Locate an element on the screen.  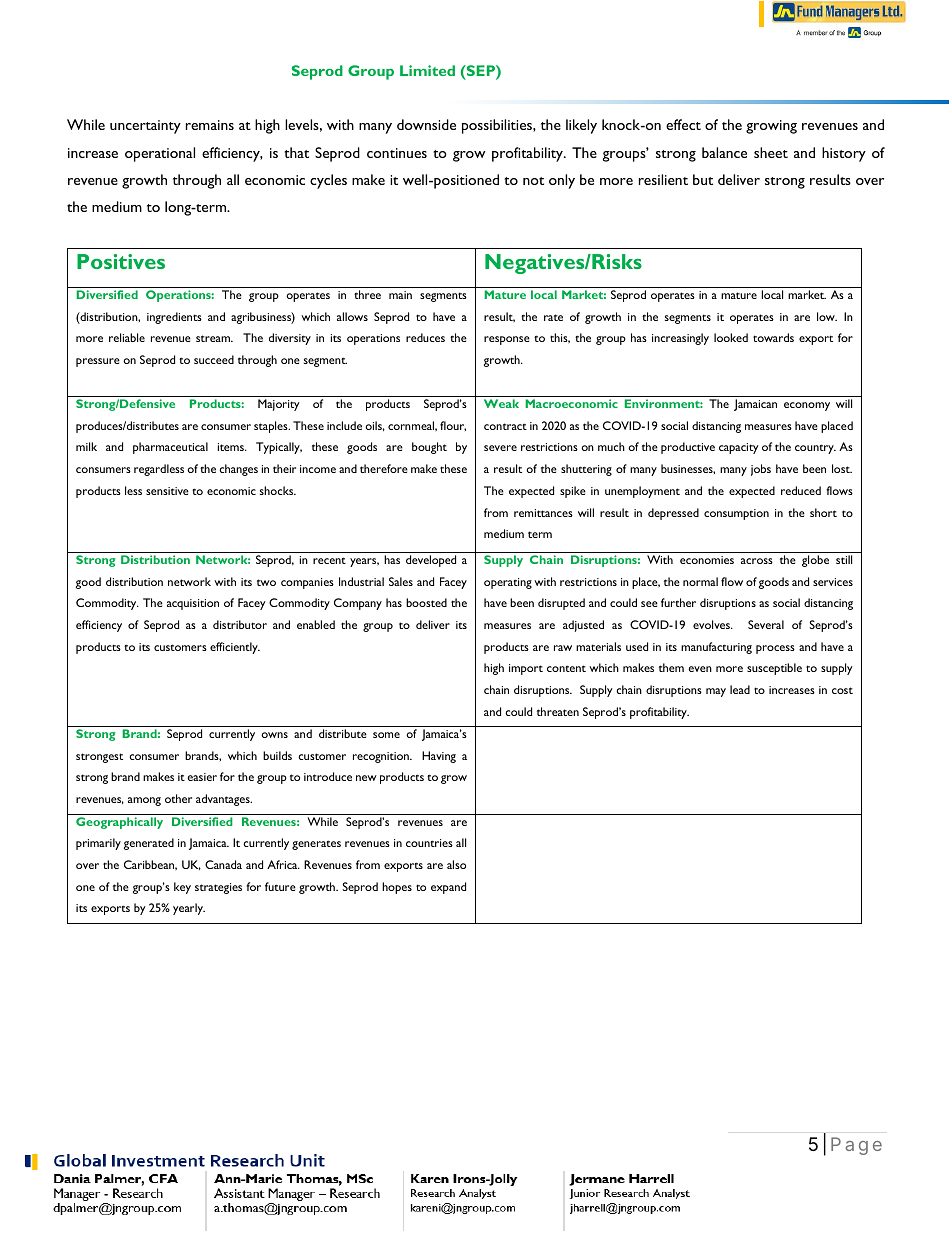
acquisition is located at coordinates (193, 604).
